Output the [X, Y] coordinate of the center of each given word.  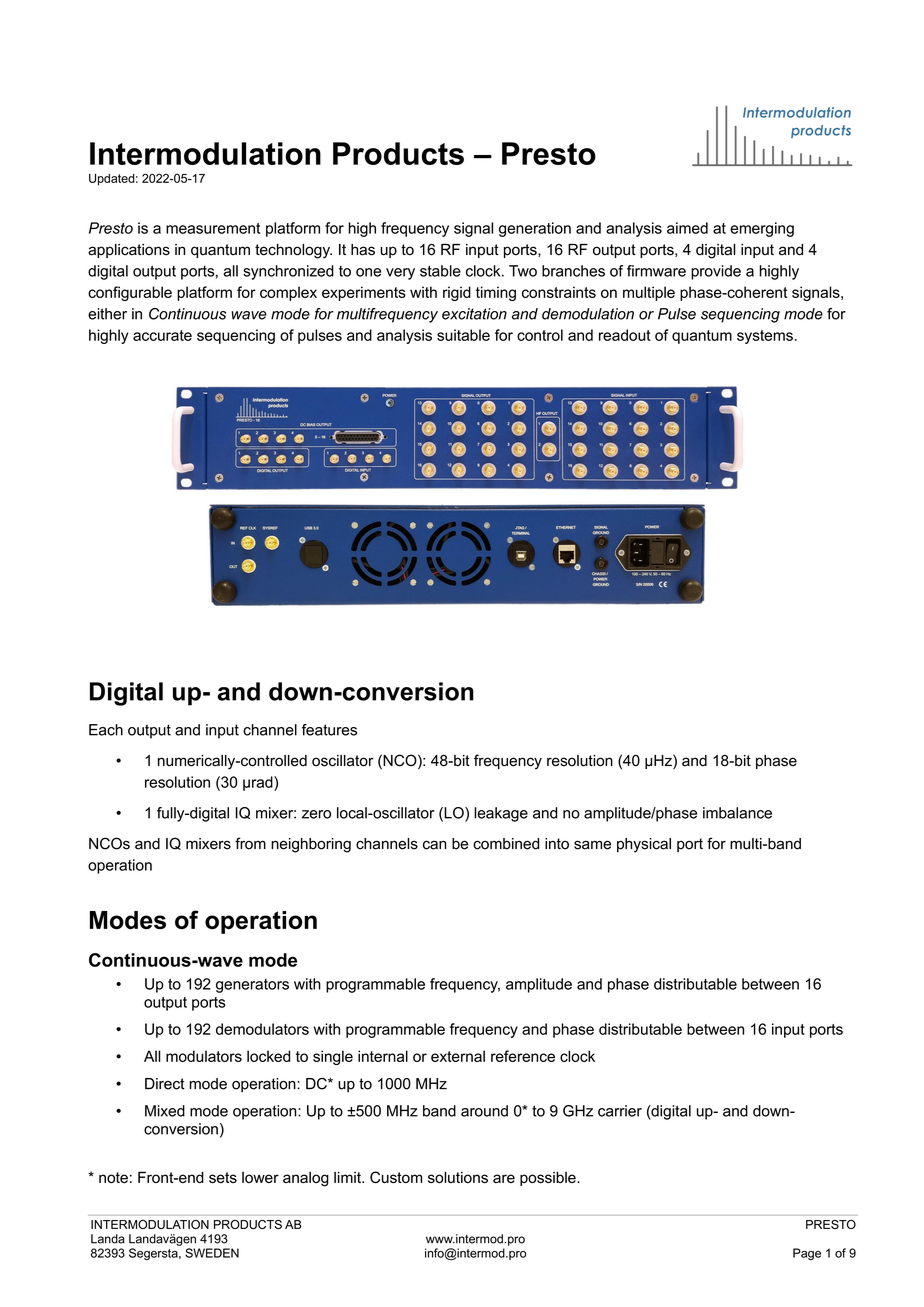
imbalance [737, 813]
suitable [463, 335]
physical [644, 845]
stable [440, 271]
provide [716, 272]
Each [106, 730]
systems [765, 337]
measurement [213, 228]
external [458, 1056]
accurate [162, 335]
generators [252, 986]
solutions [458, 1177]
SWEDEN [212, 1253]
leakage [501, 814]
